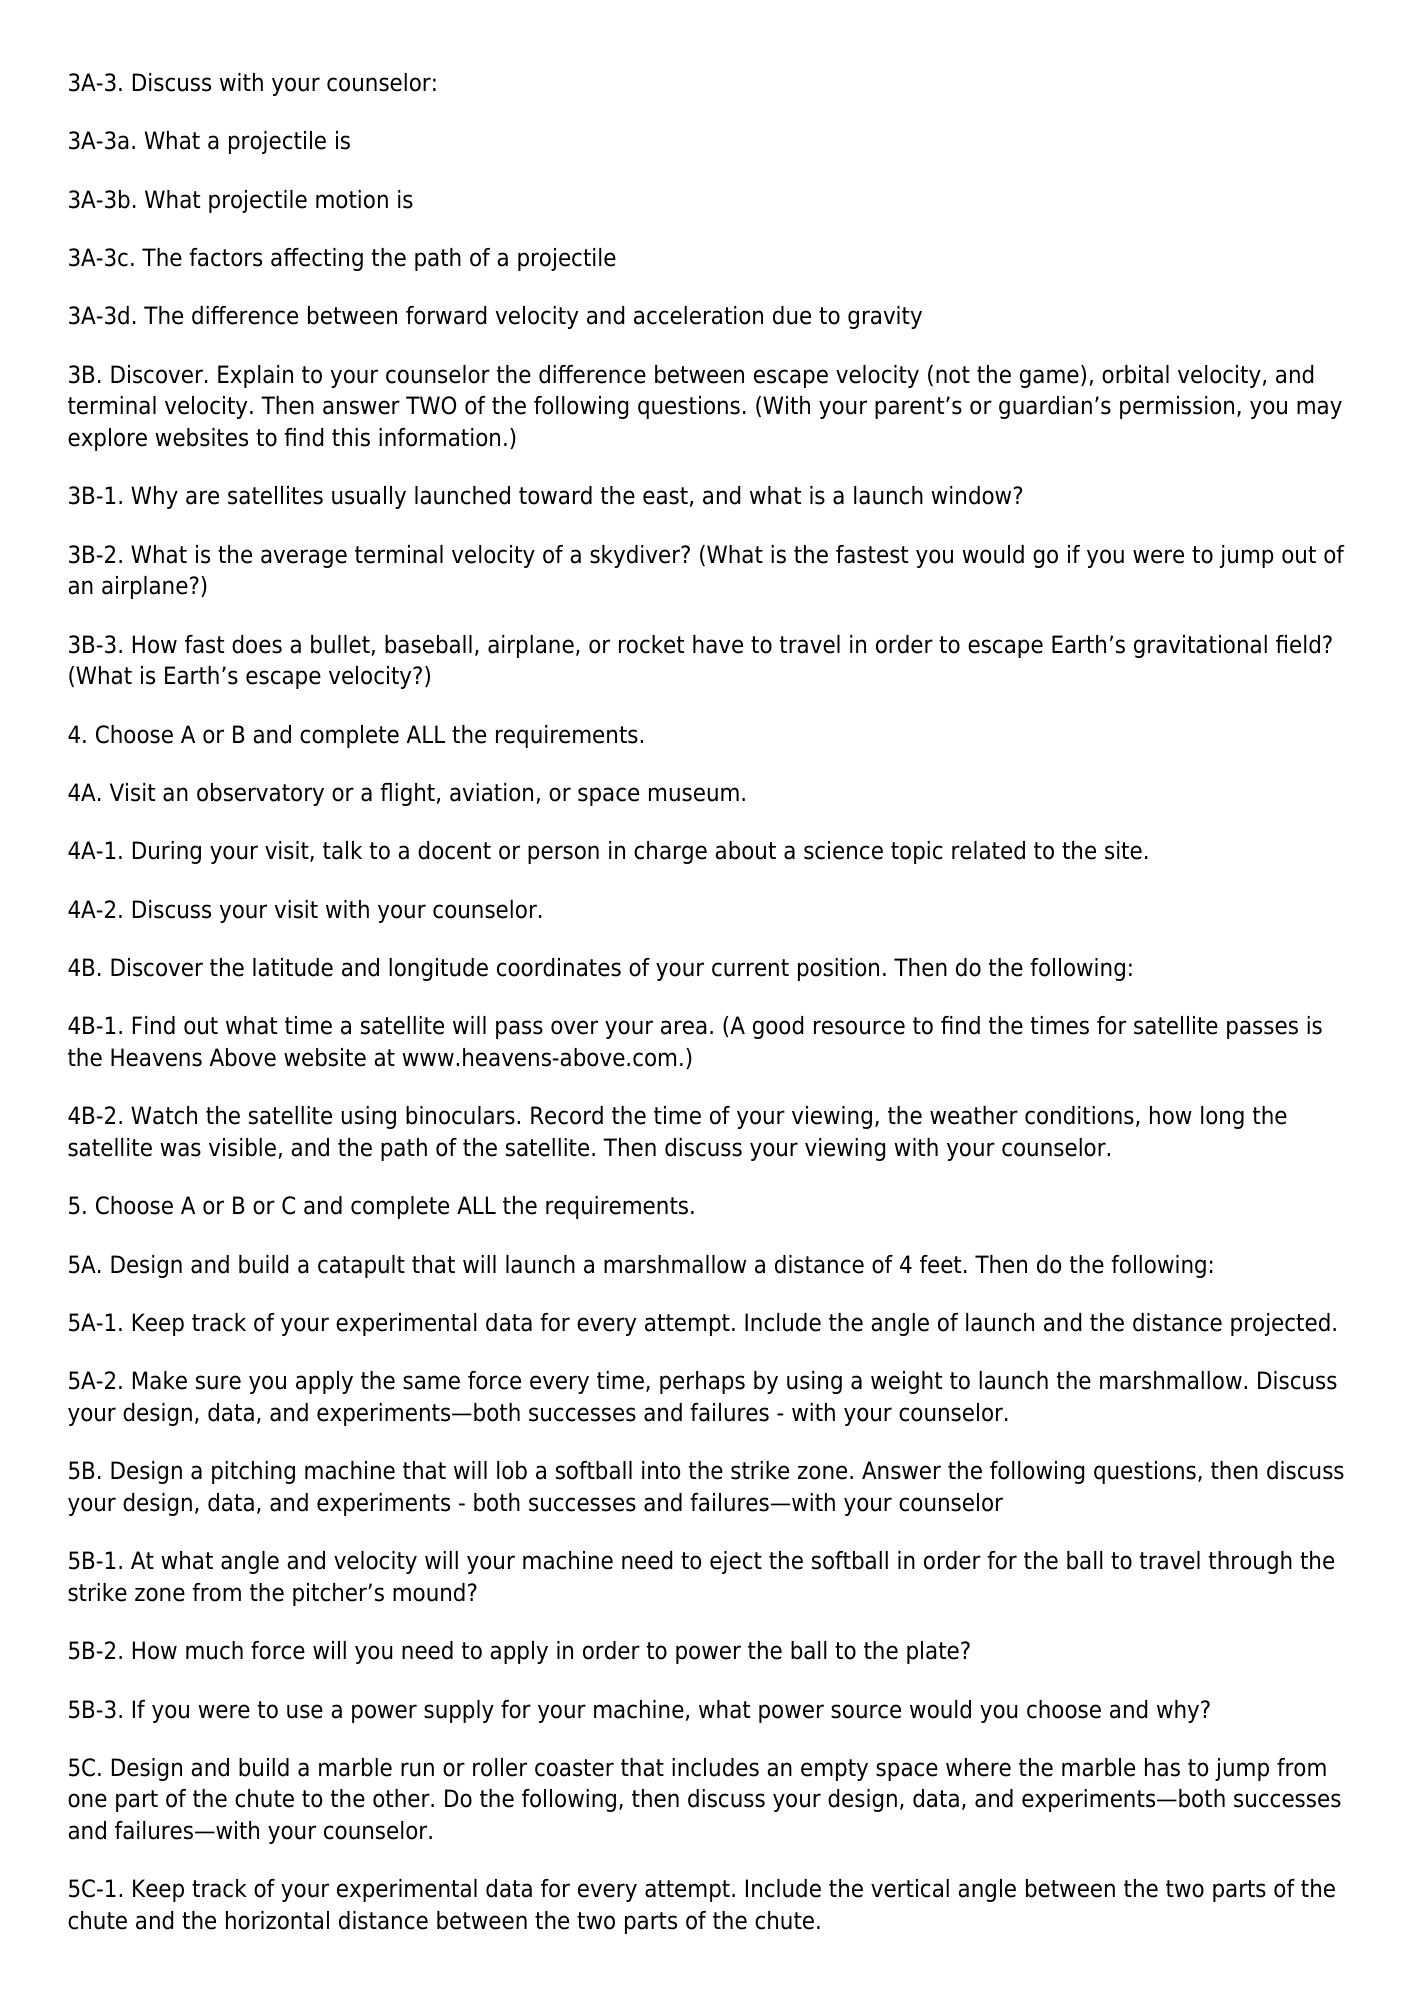 The image size is (1419, 2007). Describe the element at coordinates (698, 315) in the image. I see `acceleration` at that location.
